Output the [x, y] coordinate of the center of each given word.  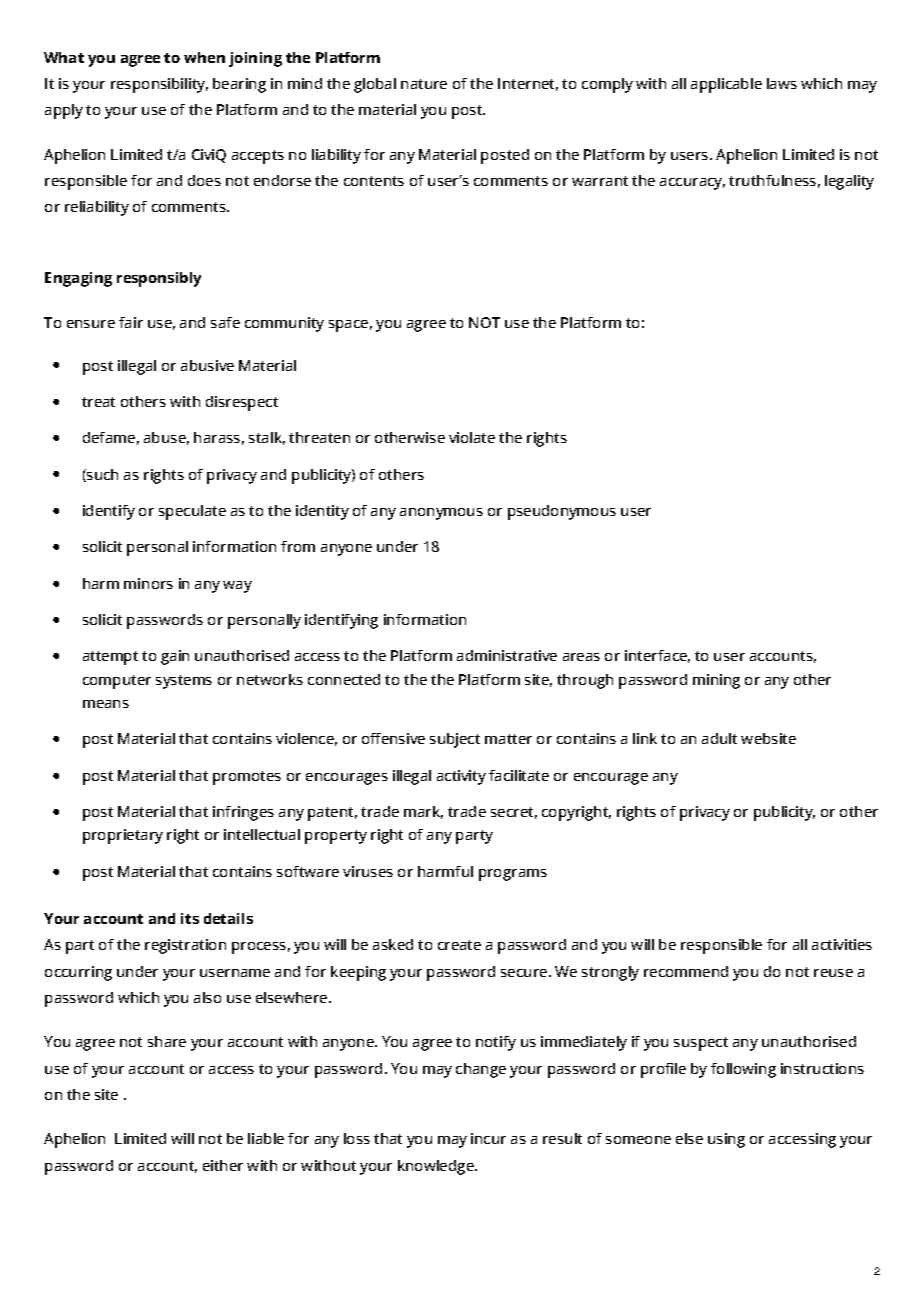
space [348, 326]
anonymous [441, 514]
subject [455, 740]
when [204, 57]
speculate [192, 512]
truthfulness [772, 180]
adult [719, 738]
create [459, 945]
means [106, 704]
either [223, 1165]
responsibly [159, 279]
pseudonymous [562, 512]
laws [782, 83]
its [190, 918]
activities [842, 944]
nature [424, 84]
